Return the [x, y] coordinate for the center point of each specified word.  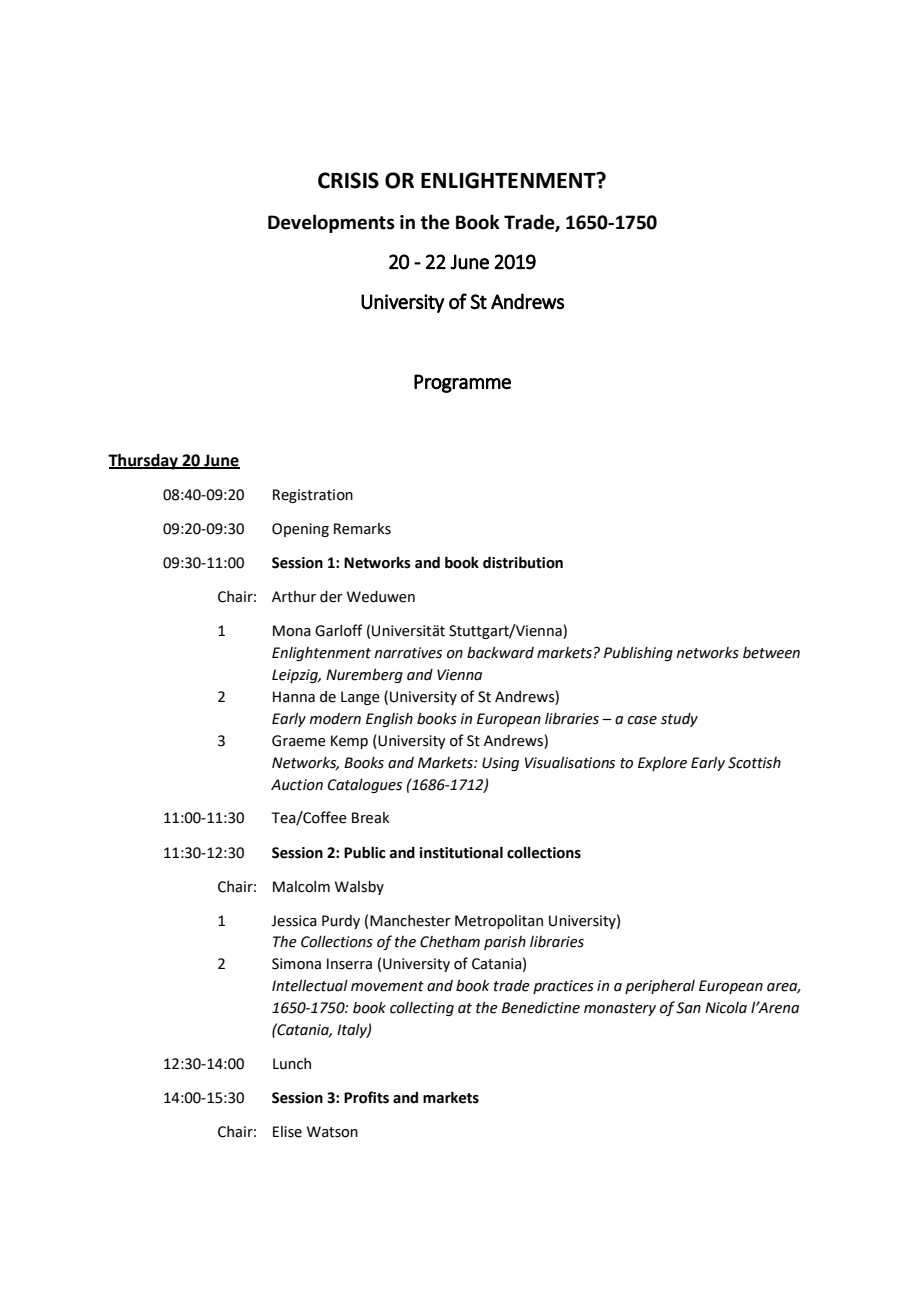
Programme [462, 383]
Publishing [638, 654]
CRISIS [348, 180]
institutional [461, 852]
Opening [300, 530]
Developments [331, 223]
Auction [297, 785]
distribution [523, 562]
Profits [366, 1097]
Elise [287, 1132]
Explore [662, 764]
